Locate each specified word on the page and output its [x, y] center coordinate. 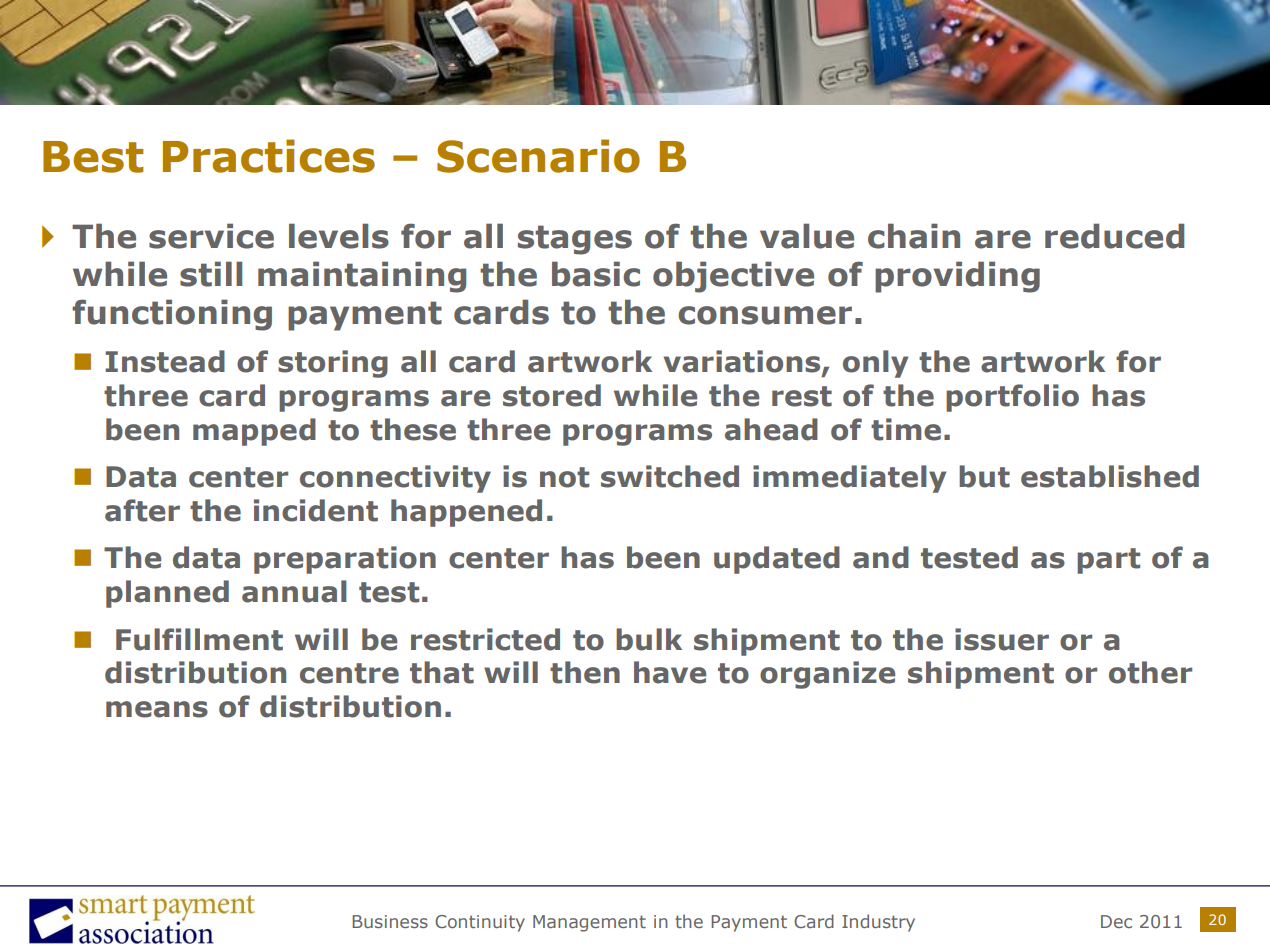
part [1108, 561]
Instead [165, 361]
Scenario [538, 156]
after [142, 510]
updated [777, 560]
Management [589, 923]
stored [552, 395]
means [157, 709]
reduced [1114, 236]
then [585, 672]
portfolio [1012, 398]
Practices [269, 156]
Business [390, 921]
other [1150, 672]
